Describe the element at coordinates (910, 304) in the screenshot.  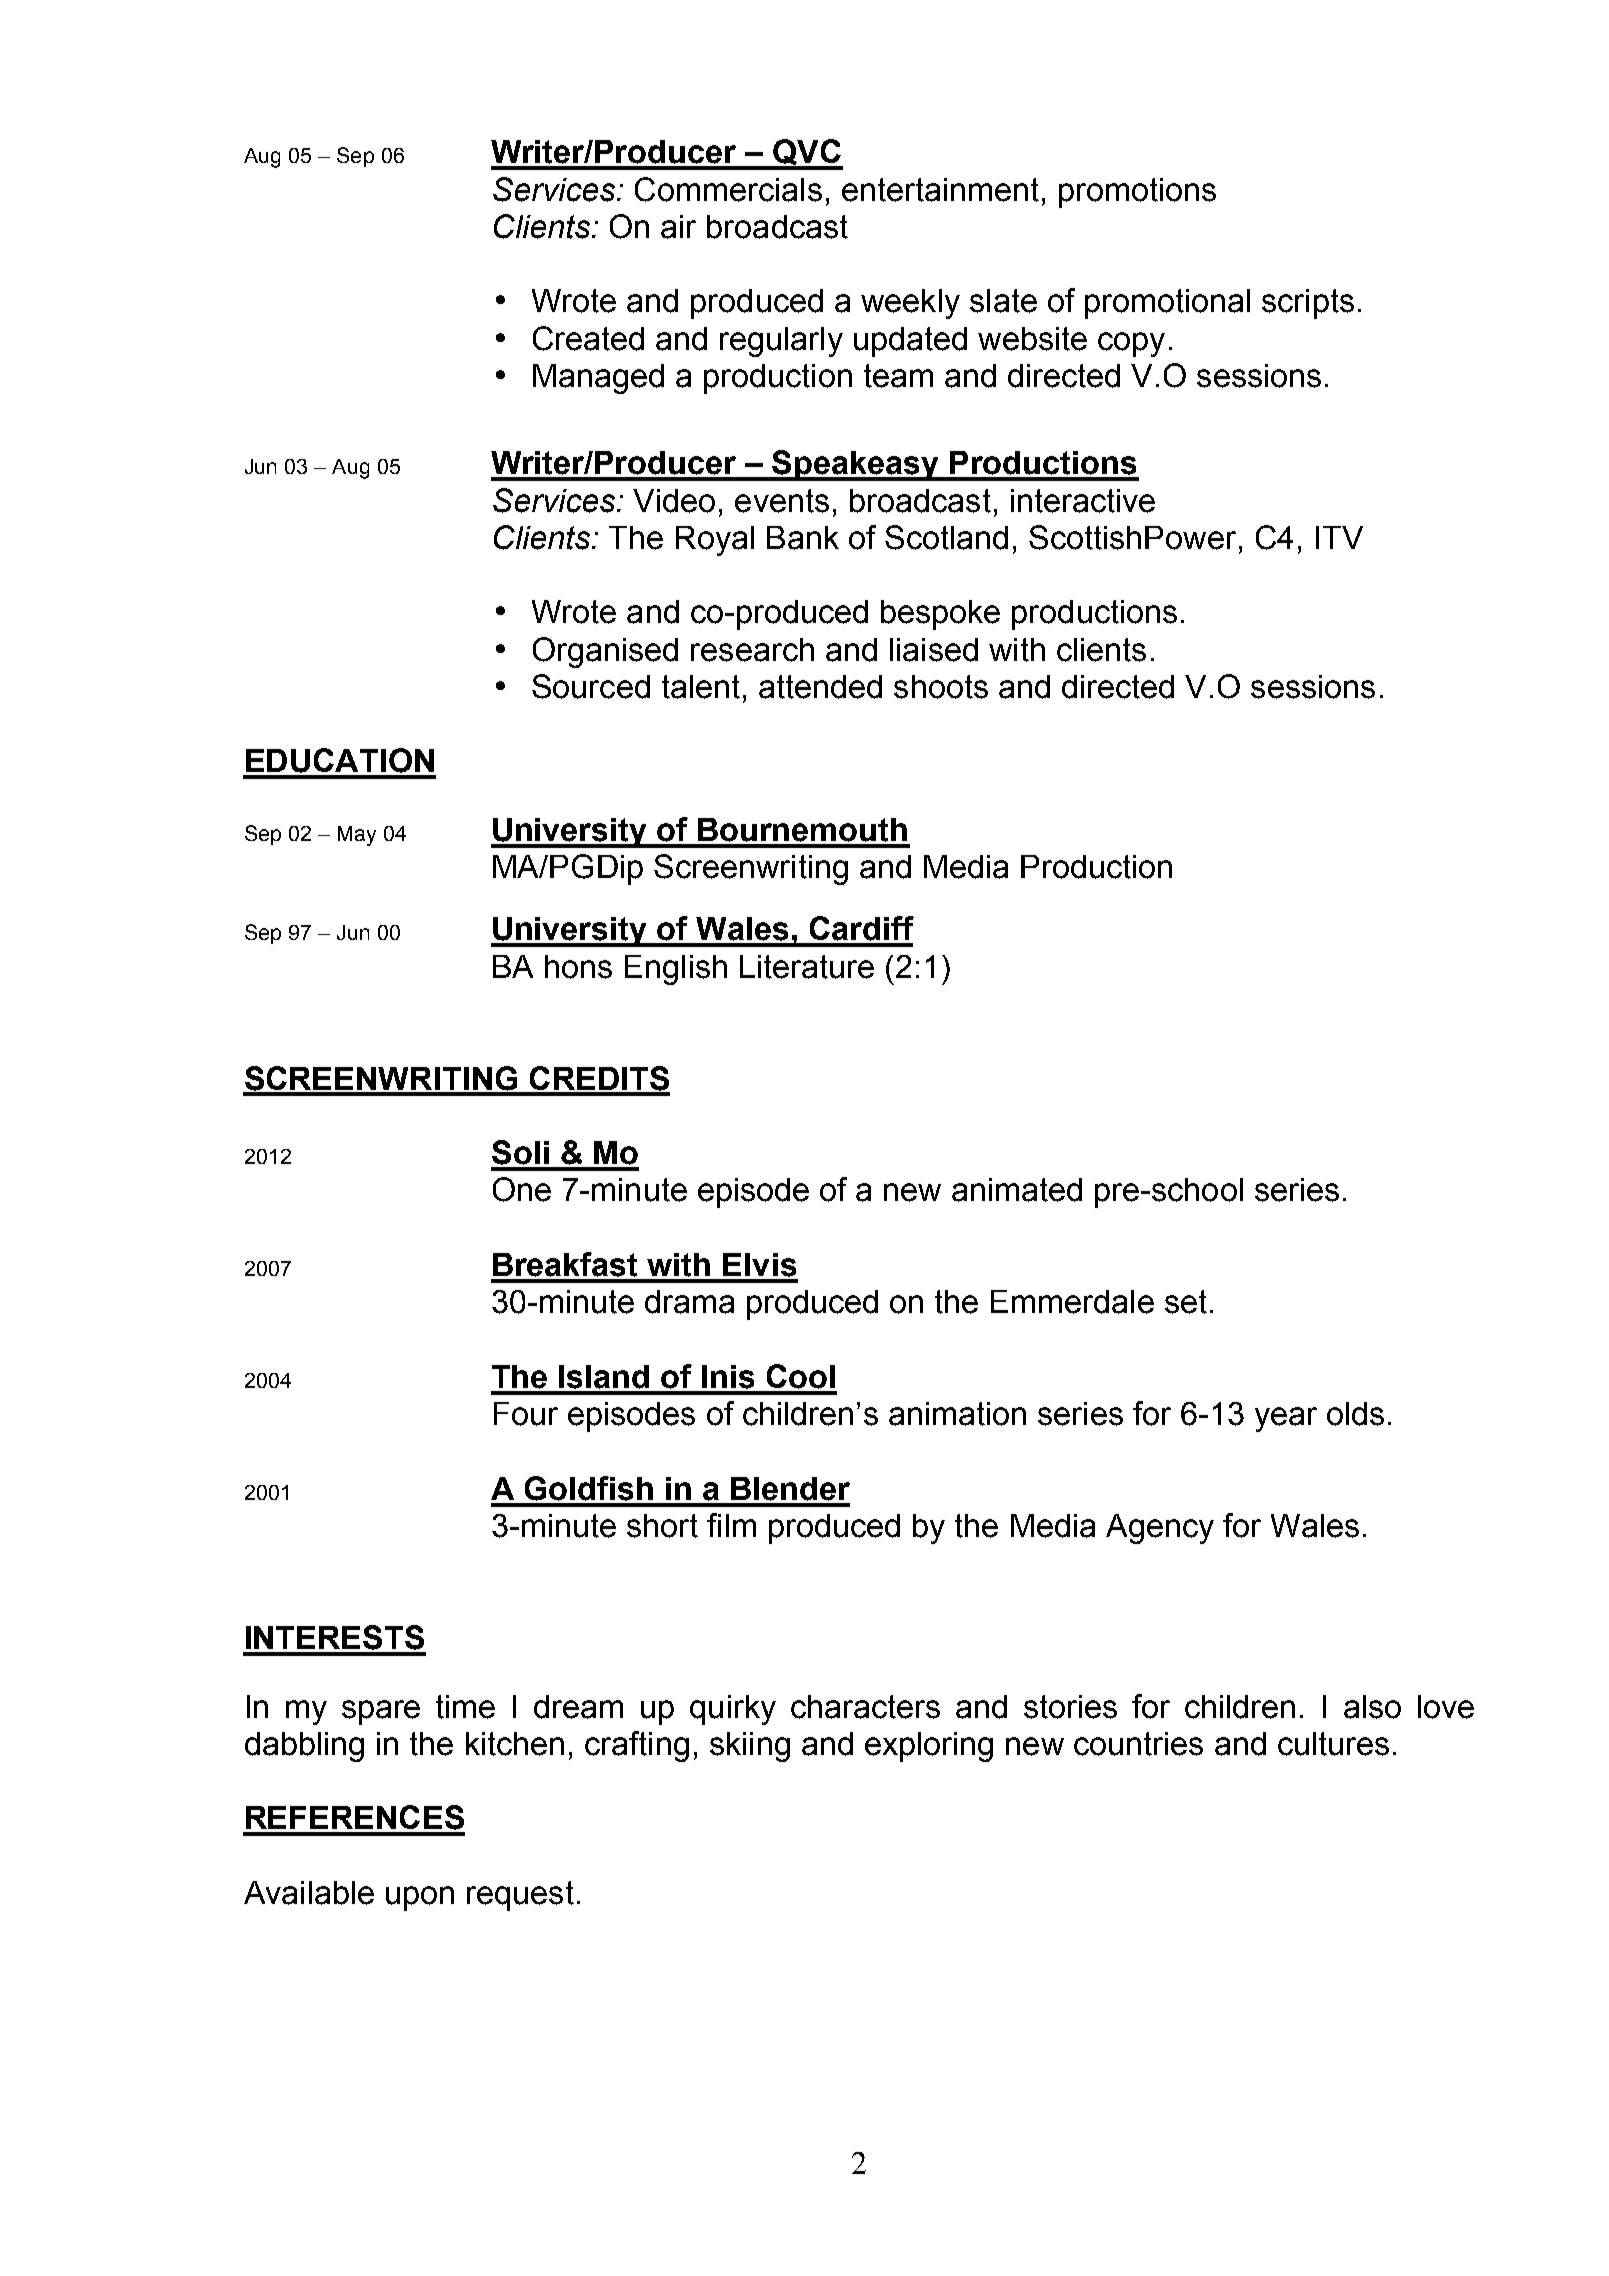
I see `weekly` at that location.
